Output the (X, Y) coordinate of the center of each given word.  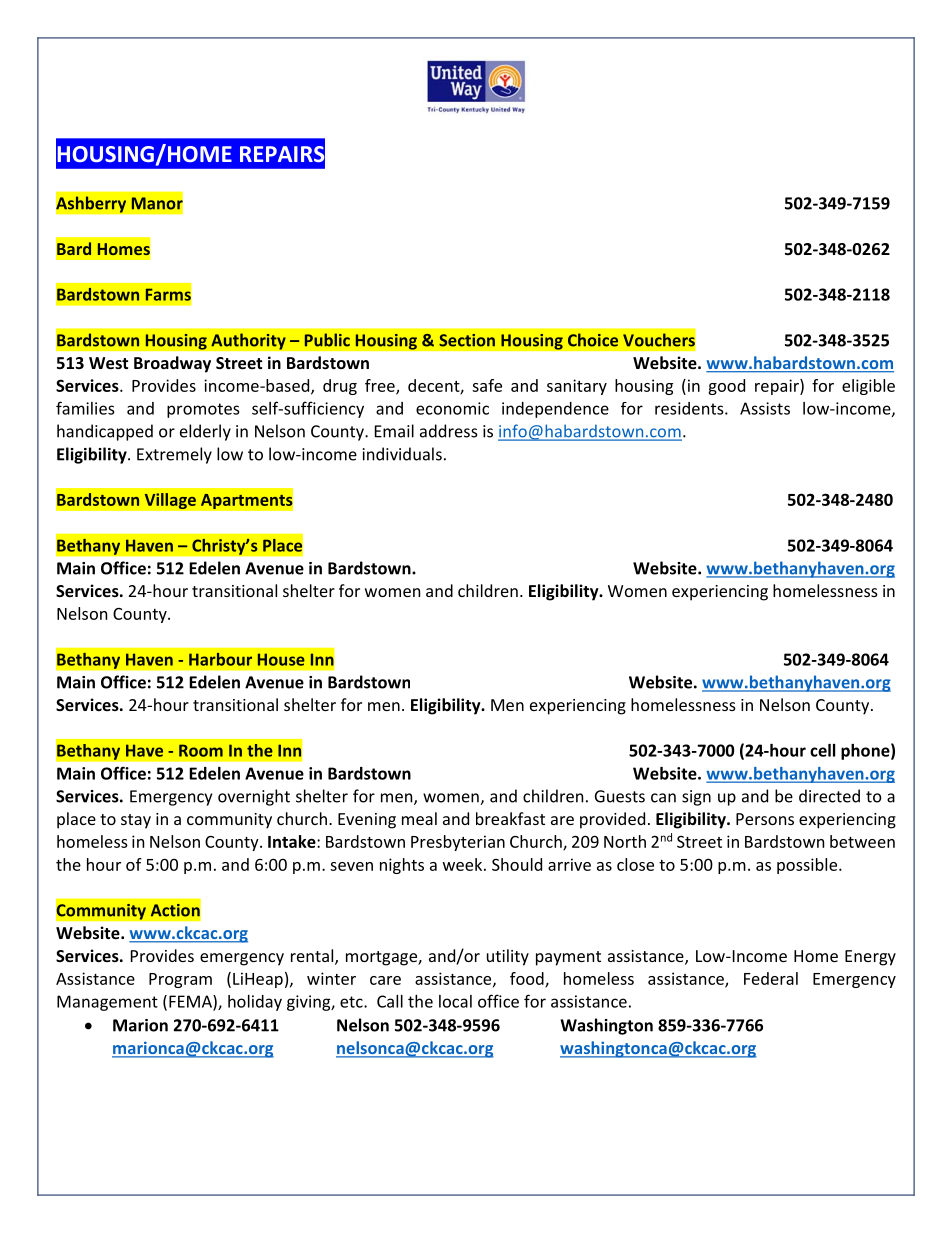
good (726, 387)
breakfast (510, 818)
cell (822, 750)
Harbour (220, 659)
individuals (402, 454)
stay (136, 821)
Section (467, 340)
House (281, 659)
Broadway (172, 364)
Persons (765, 819)
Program (180, 980)
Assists (765, 408)
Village (170, 501)
